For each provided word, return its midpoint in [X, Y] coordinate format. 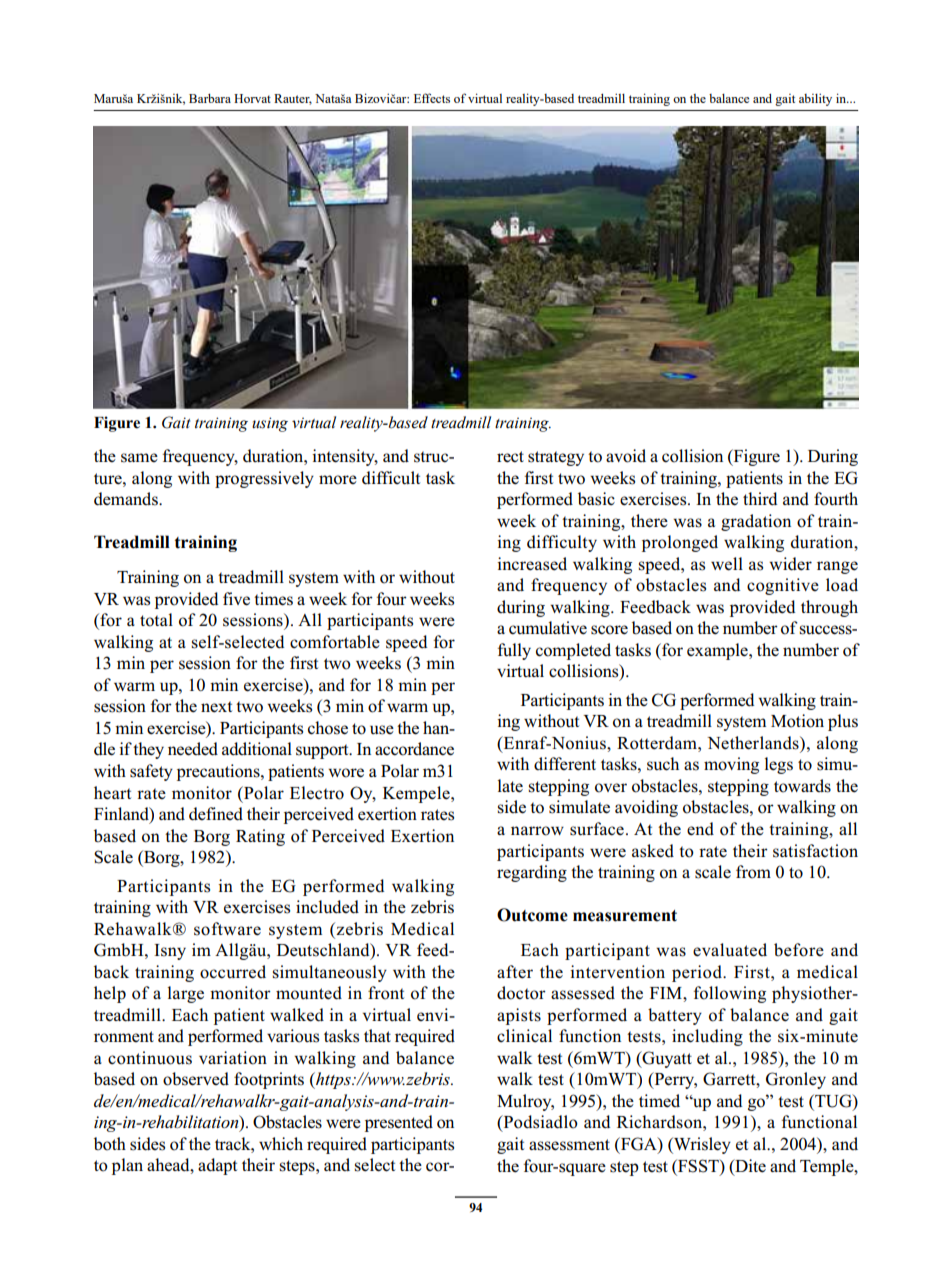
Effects [432, 98]
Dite [749, 1166]
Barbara [210, 98]
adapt [217, 1166]
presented [399, 1123]
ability [815, 100]
